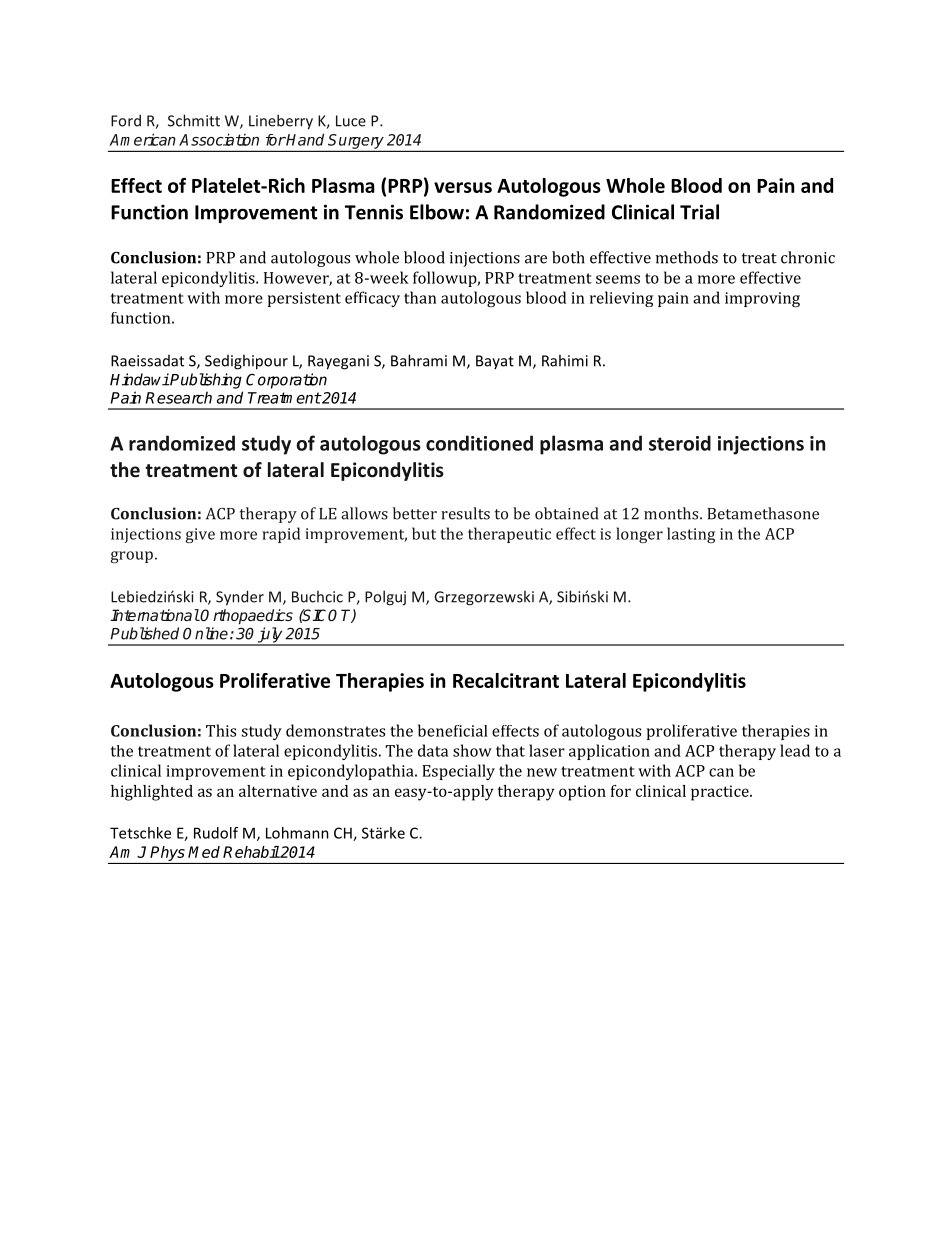 The height and width of the screenshot is (1233, 952). What do you see at coordinates (699, 212) in the screenshot?
I see `Trial` at bounding box center [699, 212].
